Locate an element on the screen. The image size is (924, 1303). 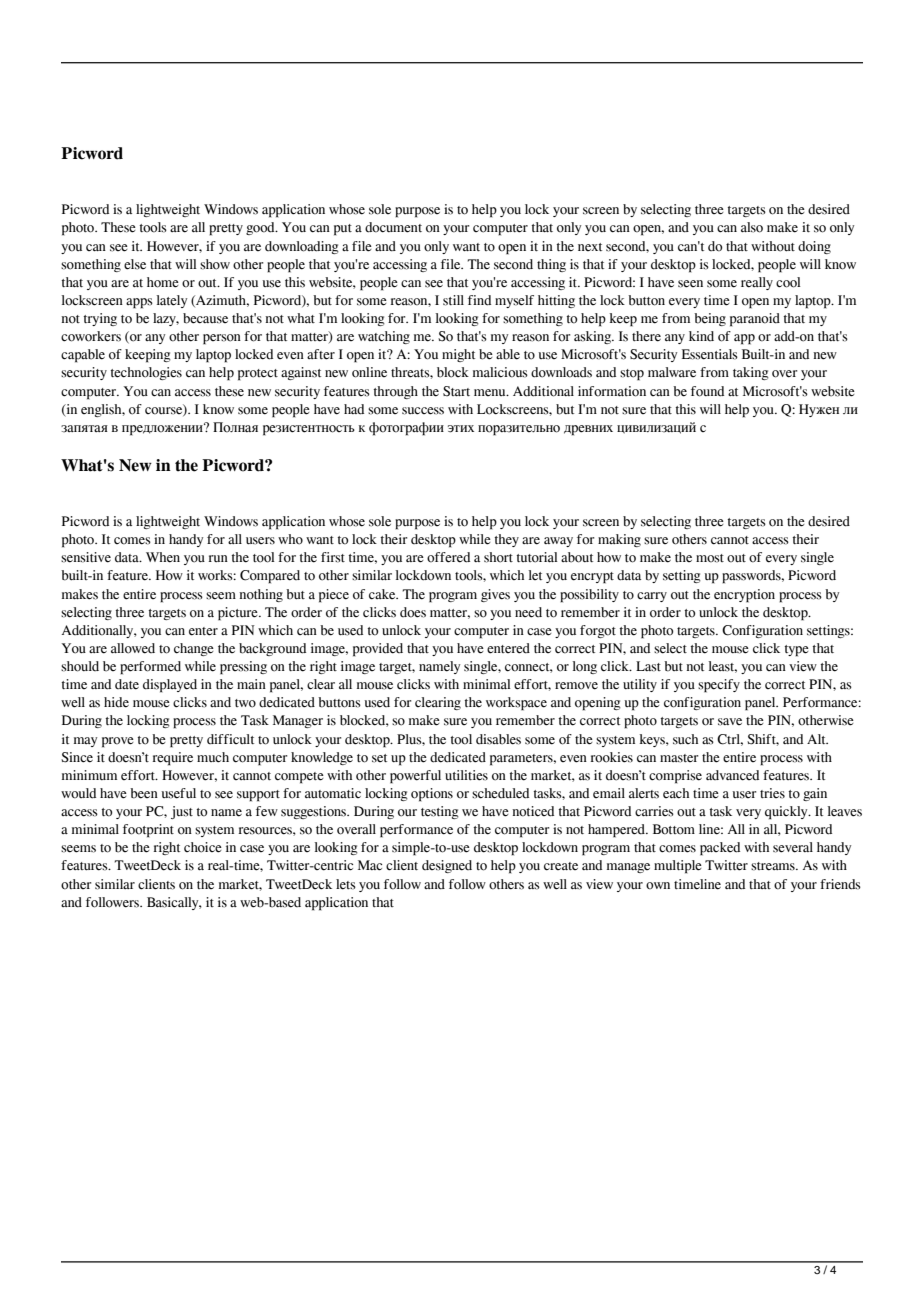
streams is located at coordinates (774, 866).
